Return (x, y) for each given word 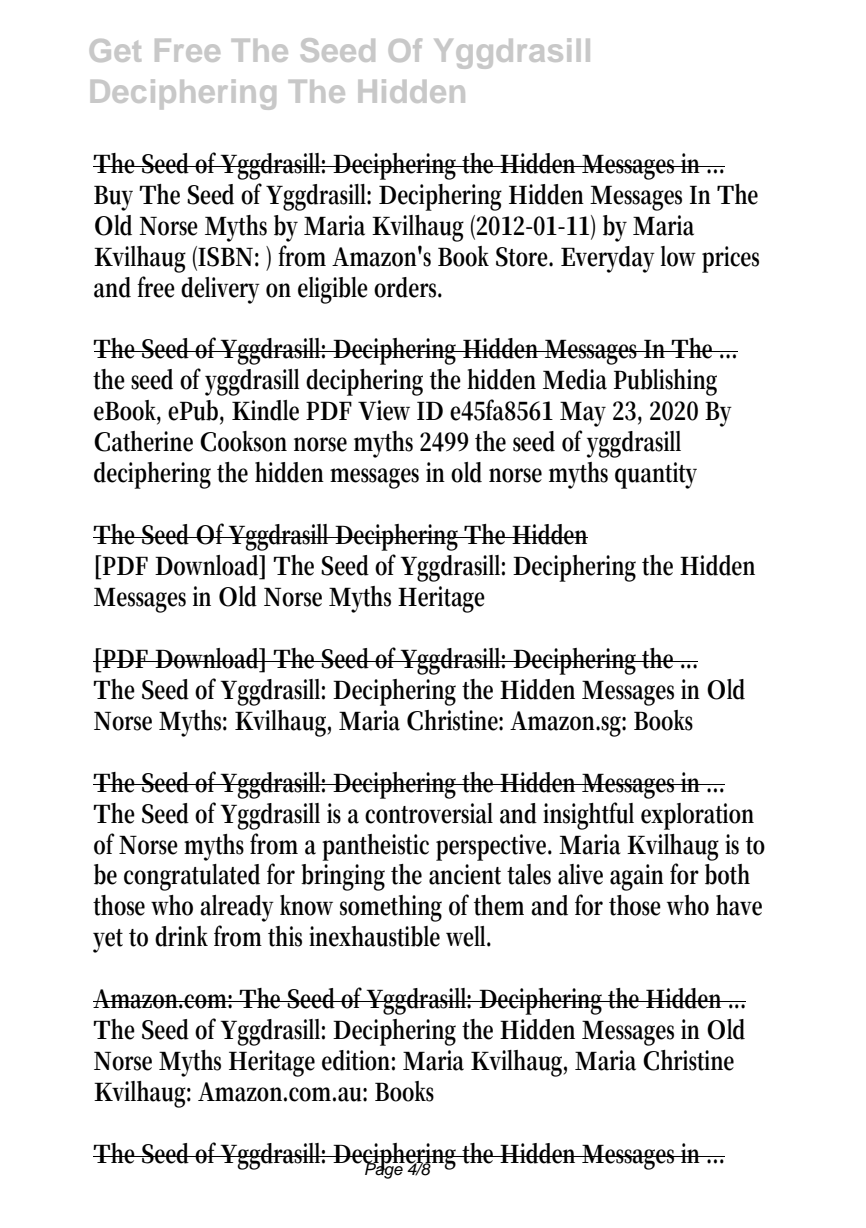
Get (115, 50)
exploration (697, 816)
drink (181, 936)
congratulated (192, 877)
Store (524, 257)
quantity (656, 475)
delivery (220, 290)
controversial (429, 813)
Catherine (143, 441)
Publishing (665, 382)
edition (358, 1060)
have (739, 905)
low (678, 256)
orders (408, 287)
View (384, 410)
